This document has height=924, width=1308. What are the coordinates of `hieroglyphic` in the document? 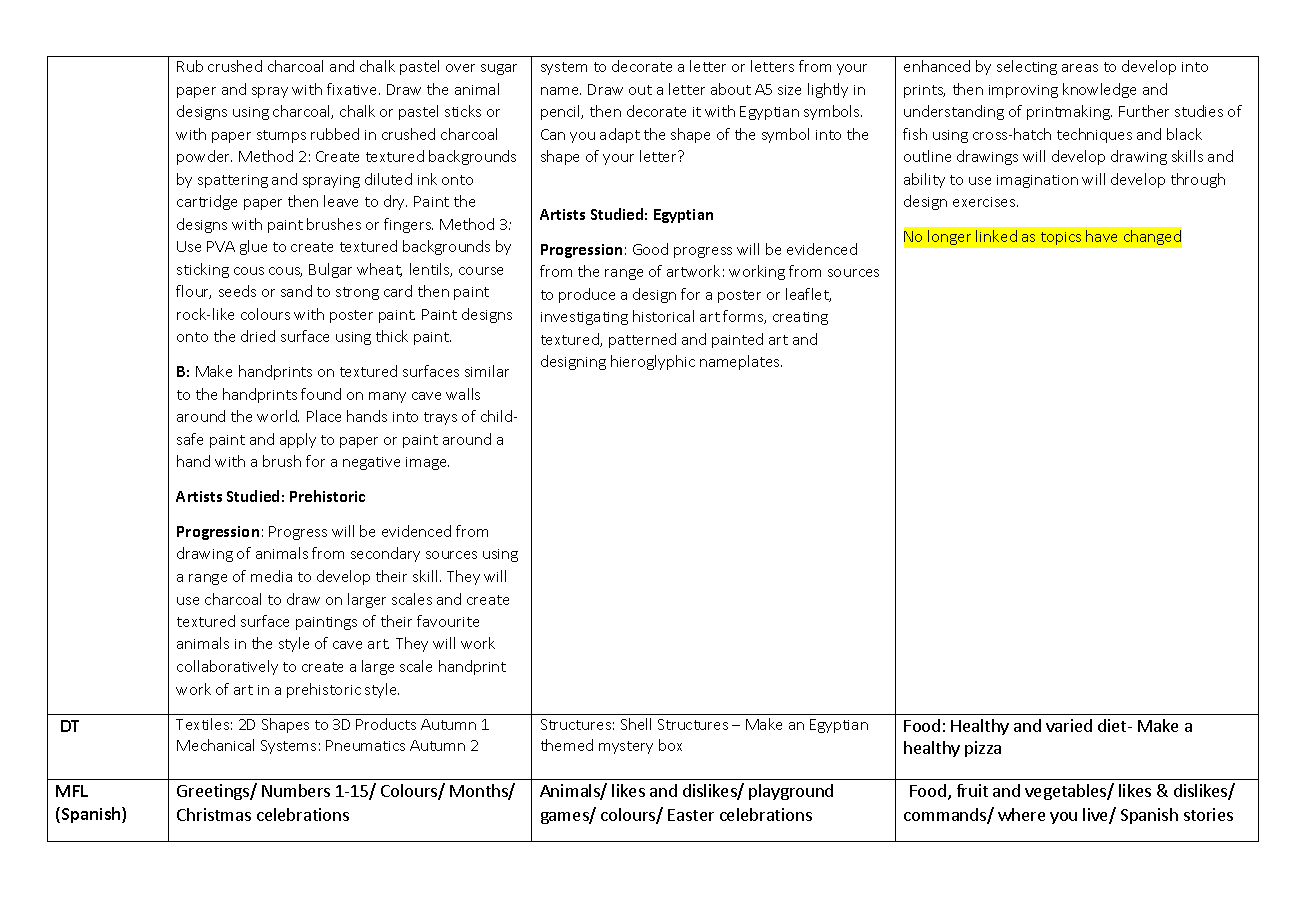 It's located at (653, 362).
